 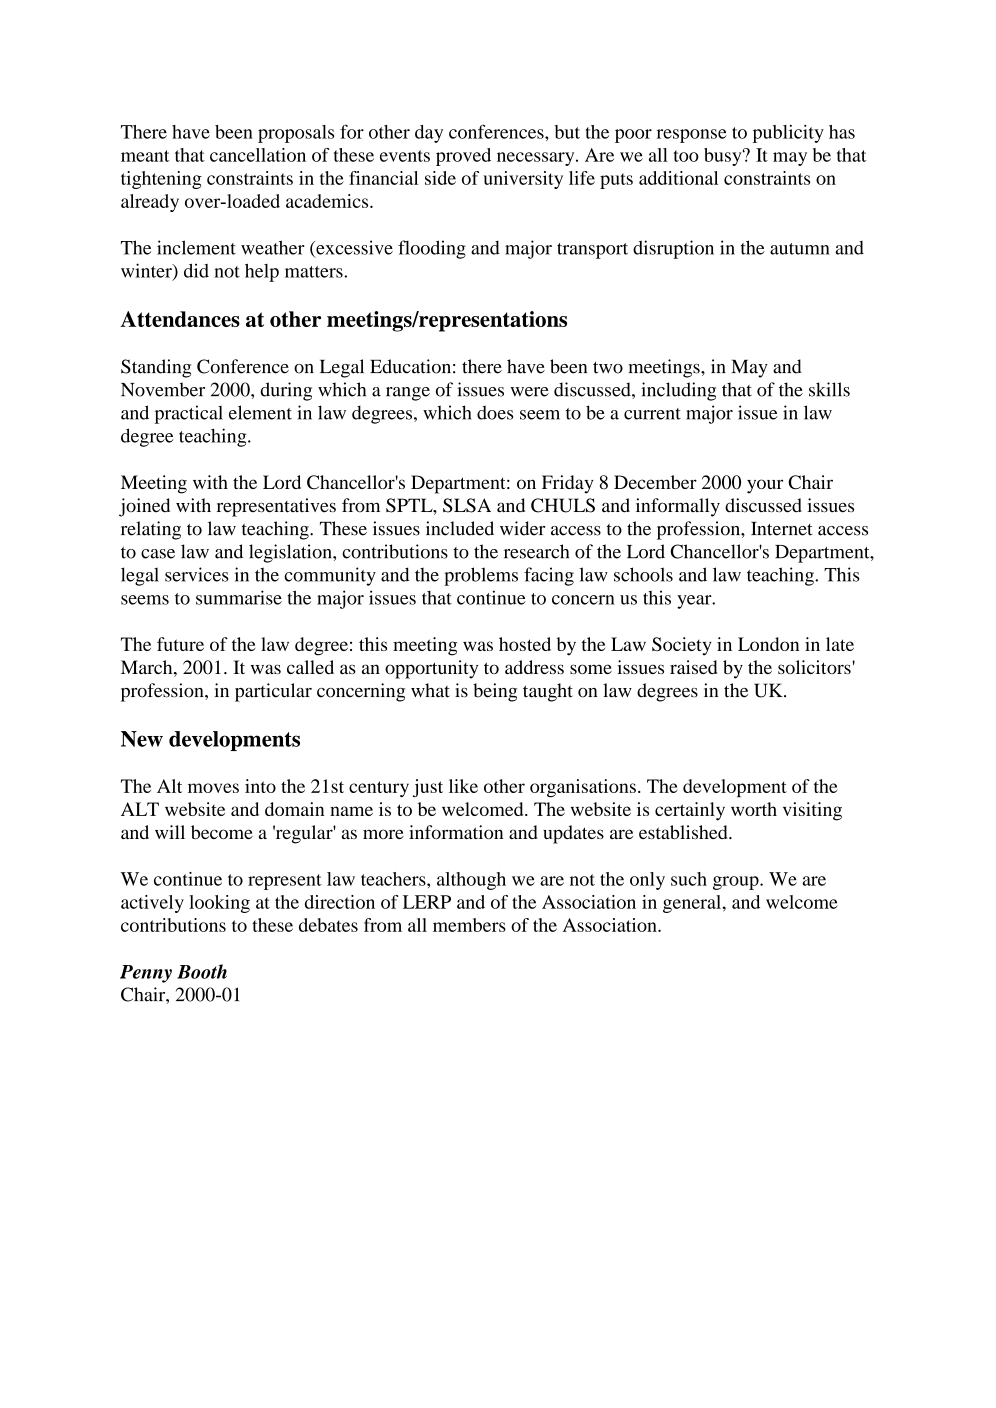 I want to click on particular, so click(x=273, y=692).
